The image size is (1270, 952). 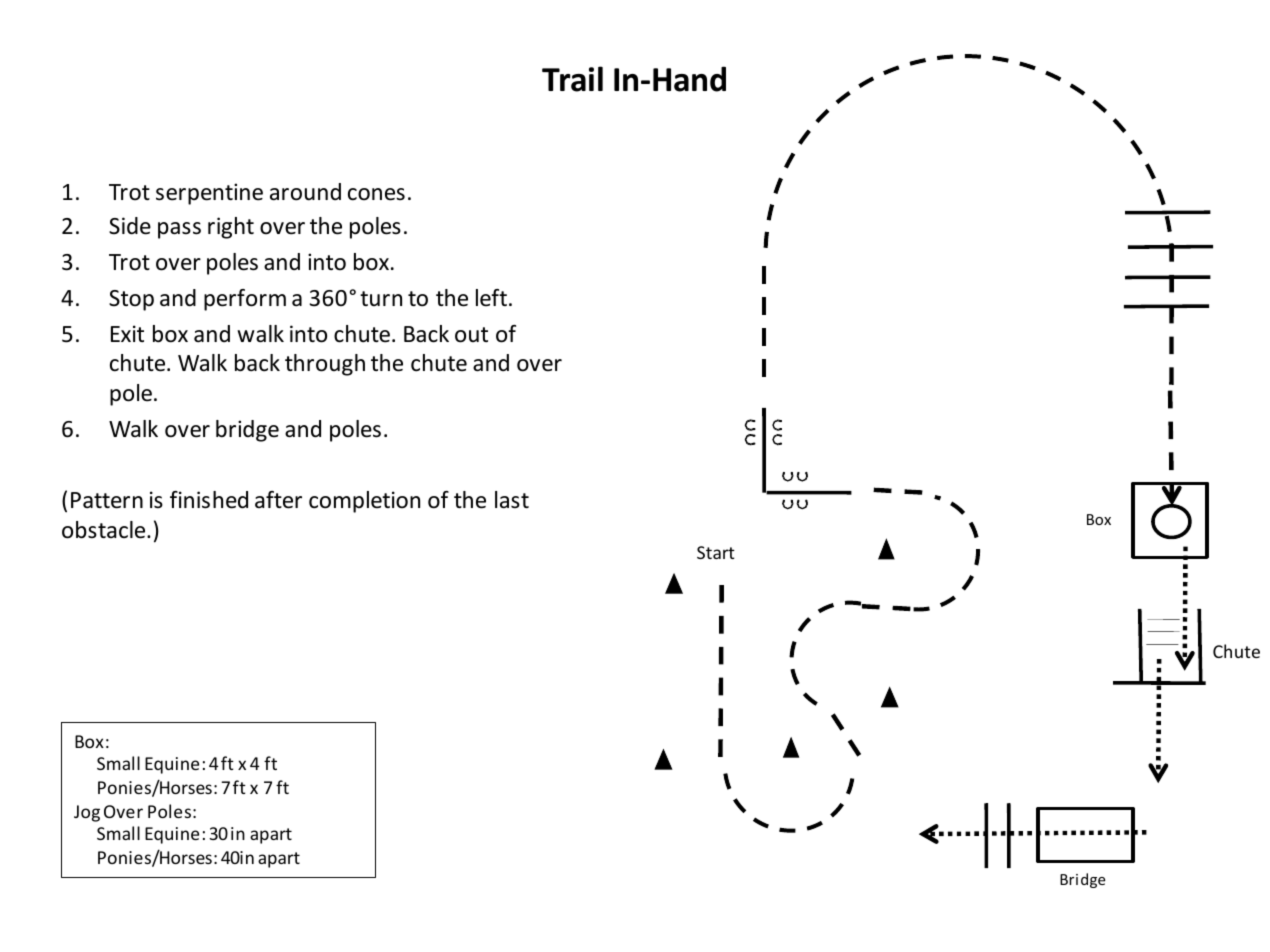 What do you see at coordinates (278, 500) in the screenshot?
I see `after` at bounding box center [278, 500].
